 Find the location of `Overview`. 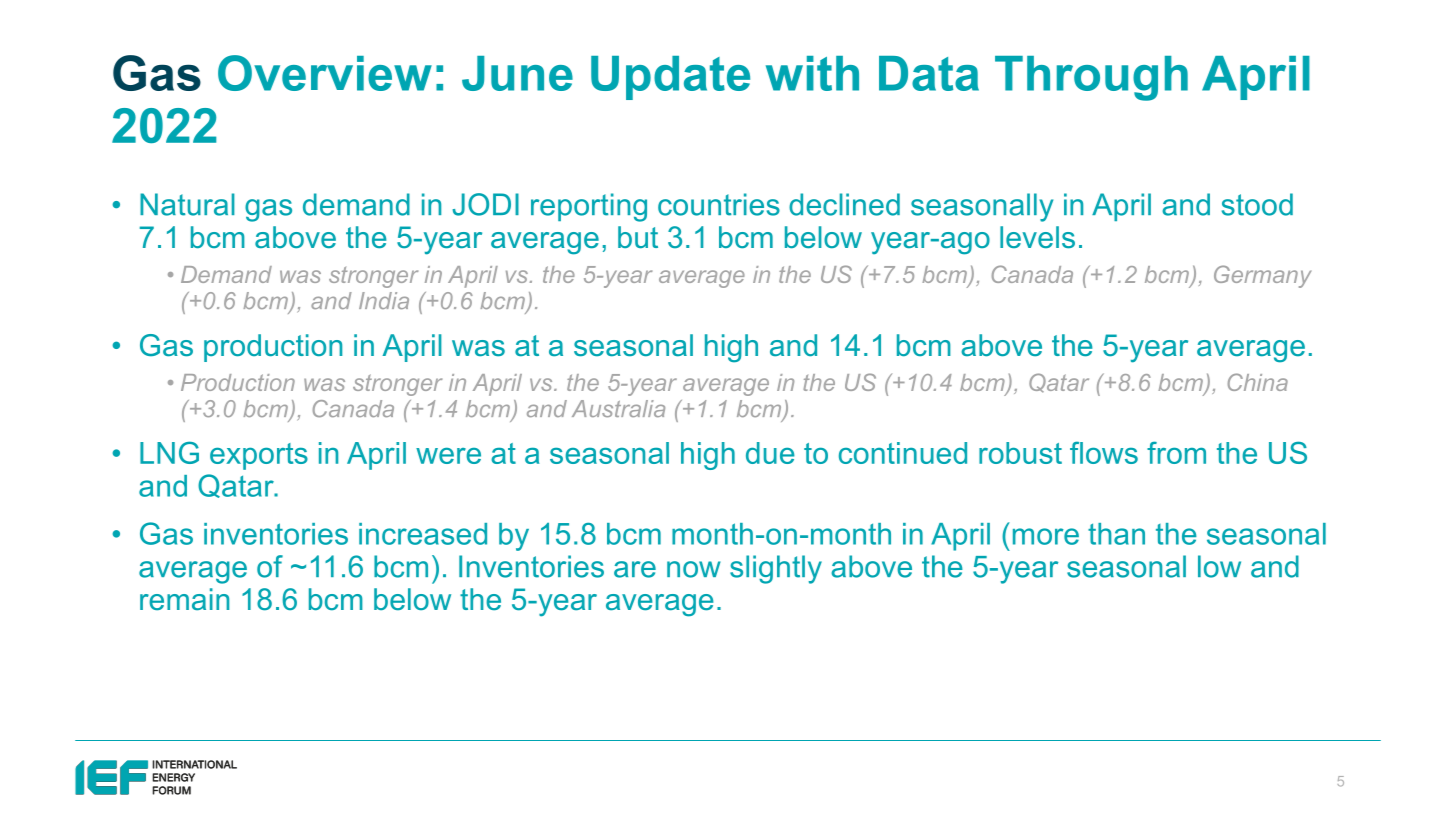

Overview is located at coordinates (325, 73).
